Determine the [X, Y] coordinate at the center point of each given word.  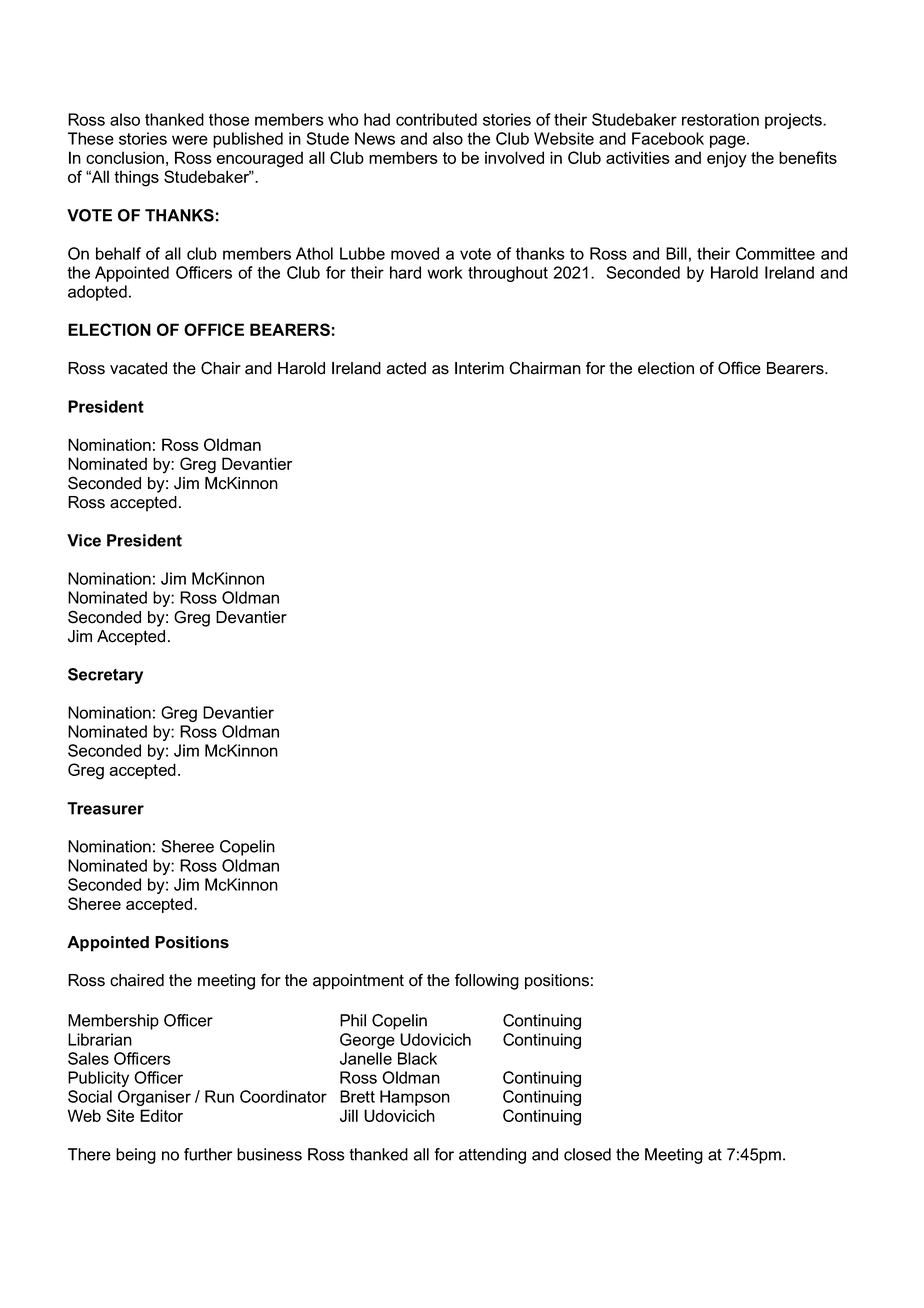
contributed [436, 119]
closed [587, 1154]
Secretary [105, 676]
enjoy [727, 159]
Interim [479, 368]
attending [492, 1156]
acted [406, 368]
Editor [161, 1115]
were [190, 140]
